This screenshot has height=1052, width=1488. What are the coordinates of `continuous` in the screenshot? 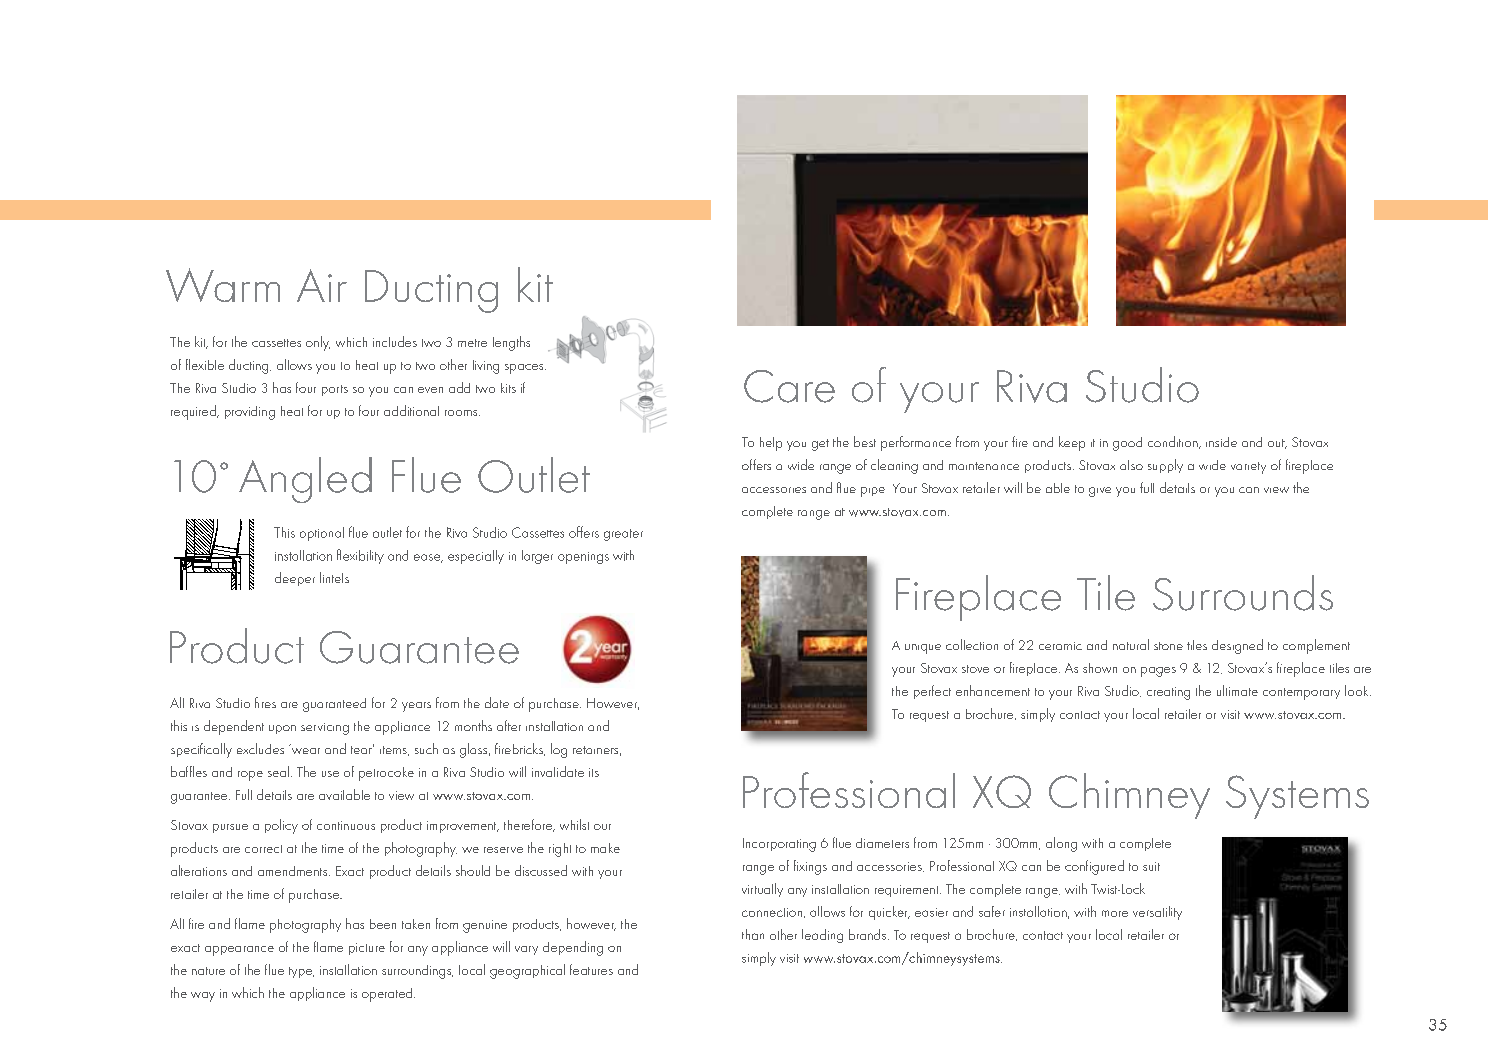 It's located at (346, 825).
